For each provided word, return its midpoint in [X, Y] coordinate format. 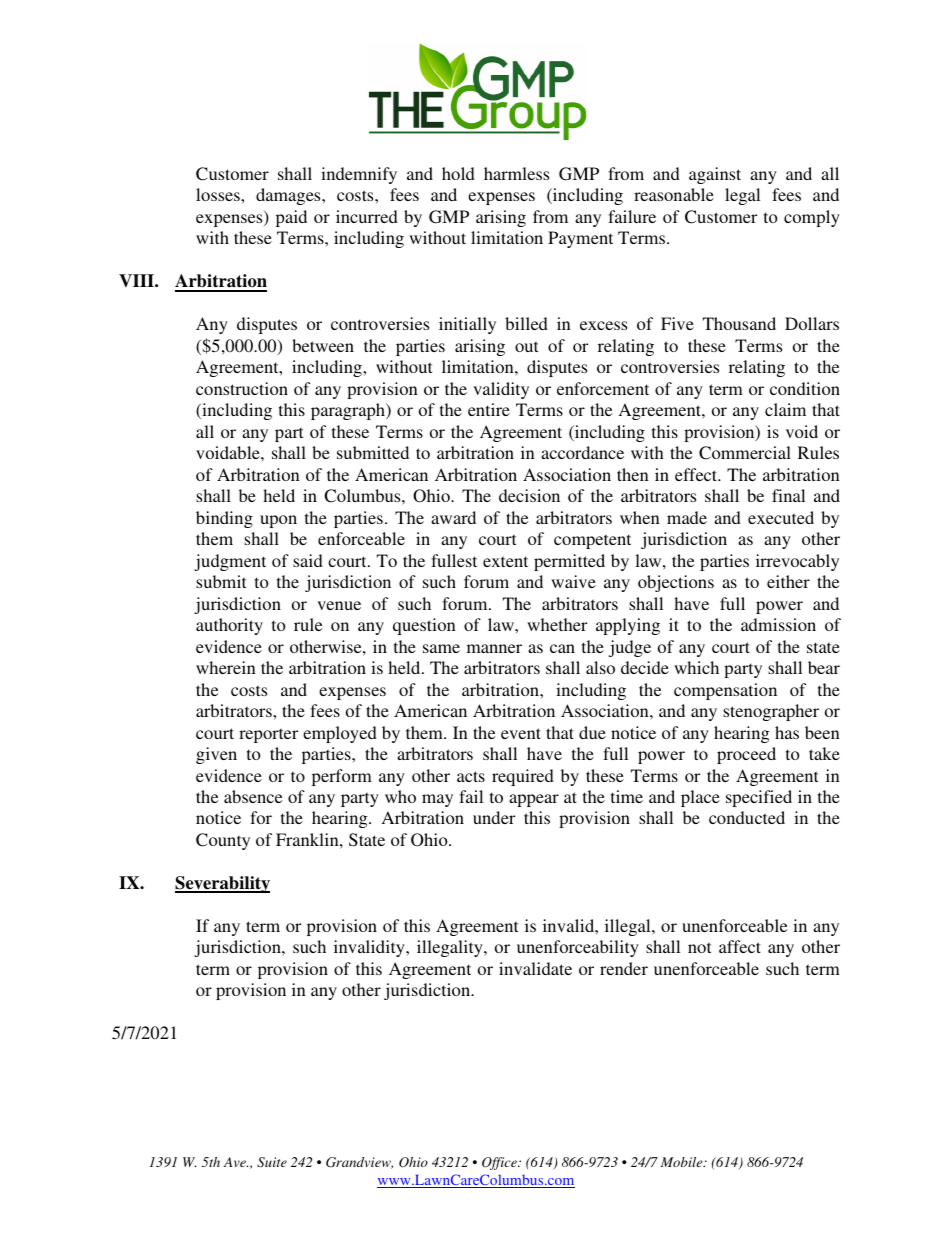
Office [500, 1163]
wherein [226, 667]
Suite [272, 1162]
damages [289, 196]
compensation [725, 691]
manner [494, 648]
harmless [516, 173]
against [715, 175]
